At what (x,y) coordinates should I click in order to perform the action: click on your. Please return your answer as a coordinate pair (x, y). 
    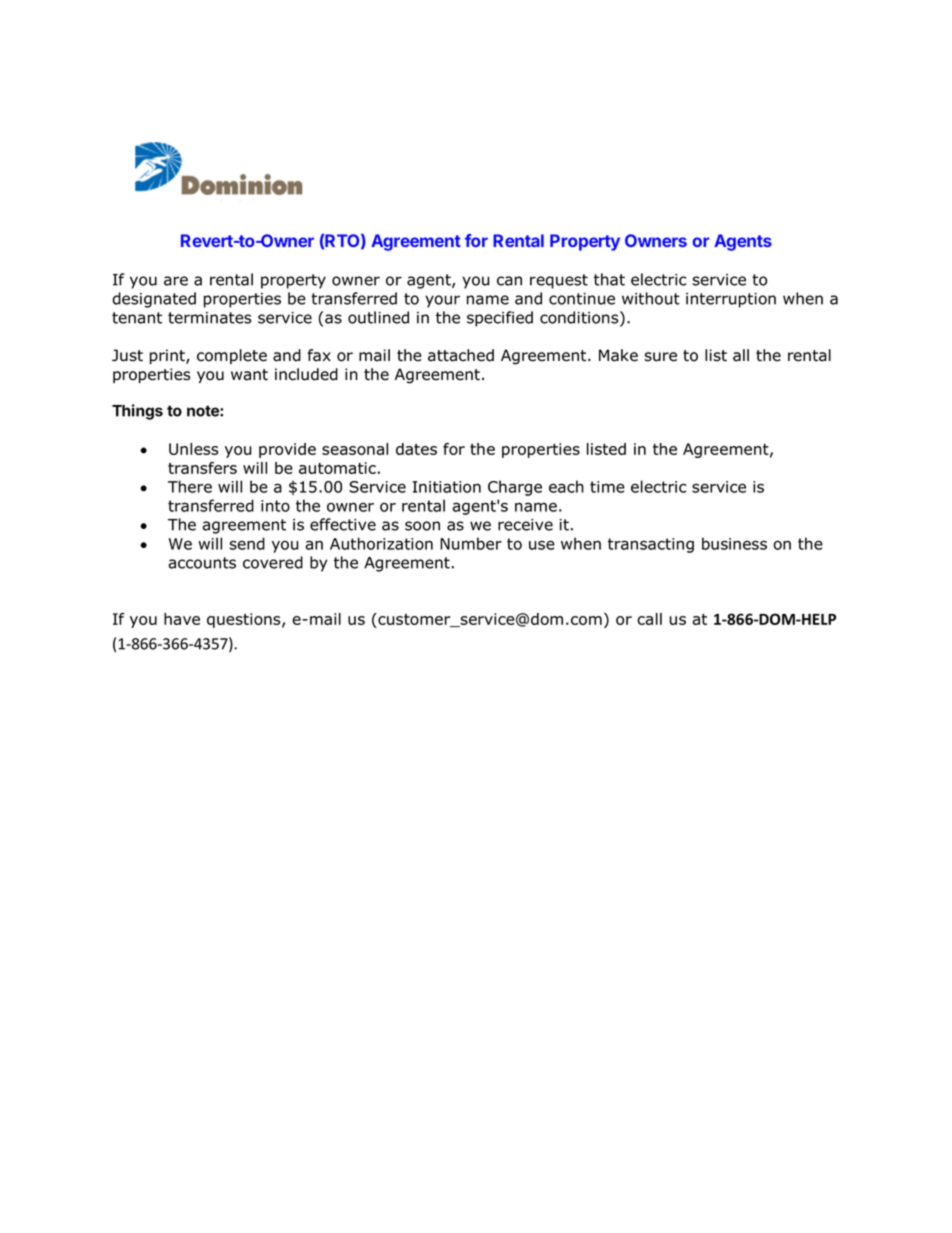
    Looking at the image, I should click on (442, 301).
